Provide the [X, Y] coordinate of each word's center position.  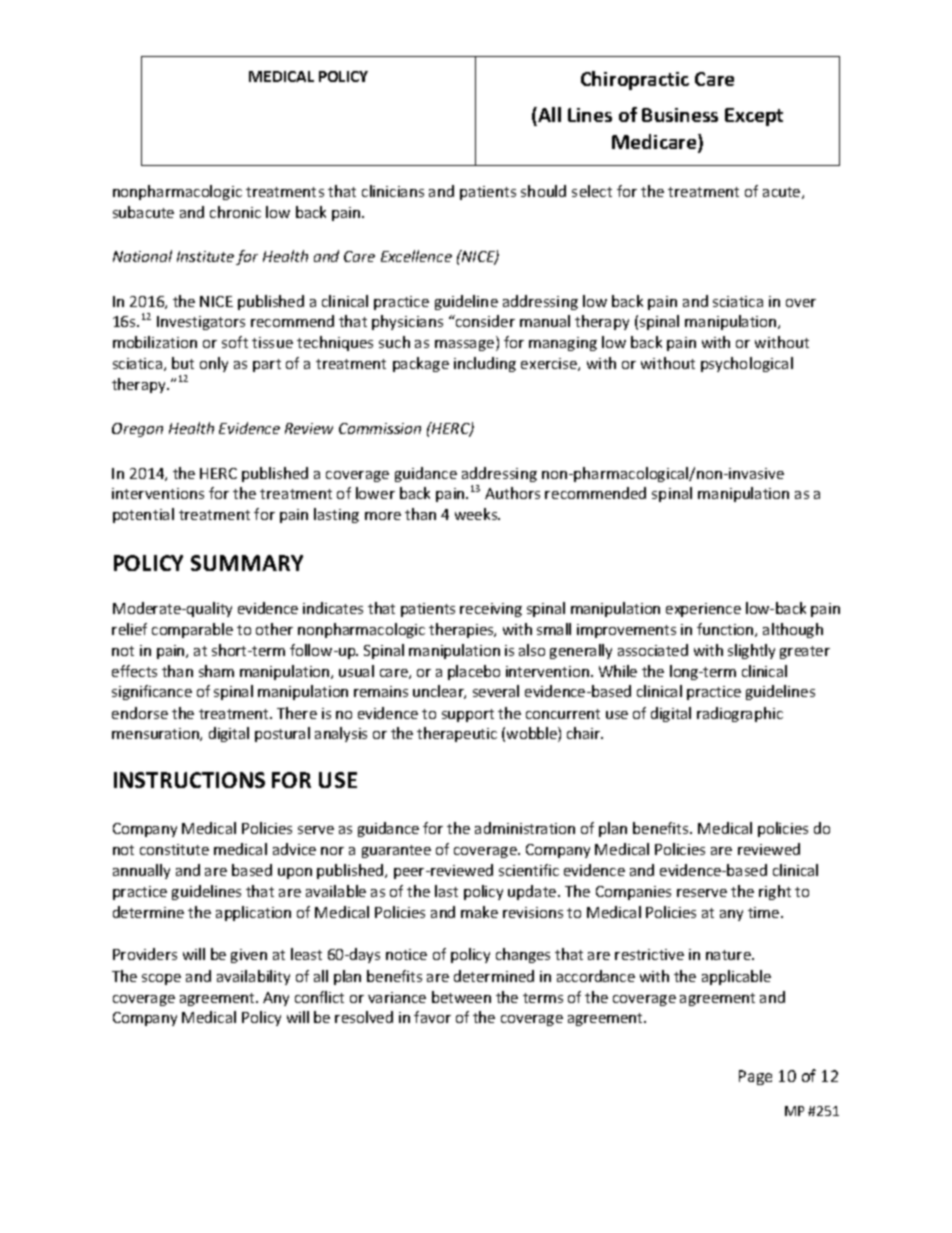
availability [253, 977]
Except [754, 117]
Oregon [137, 430]
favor [432, 1017]
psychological [747, 364]
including [485, 364]
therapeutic [457, 734]
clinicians [393, 191]
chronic [235, 212]
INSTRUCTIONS [189, 780]
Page [755, 1077]
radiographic [740, 714]
